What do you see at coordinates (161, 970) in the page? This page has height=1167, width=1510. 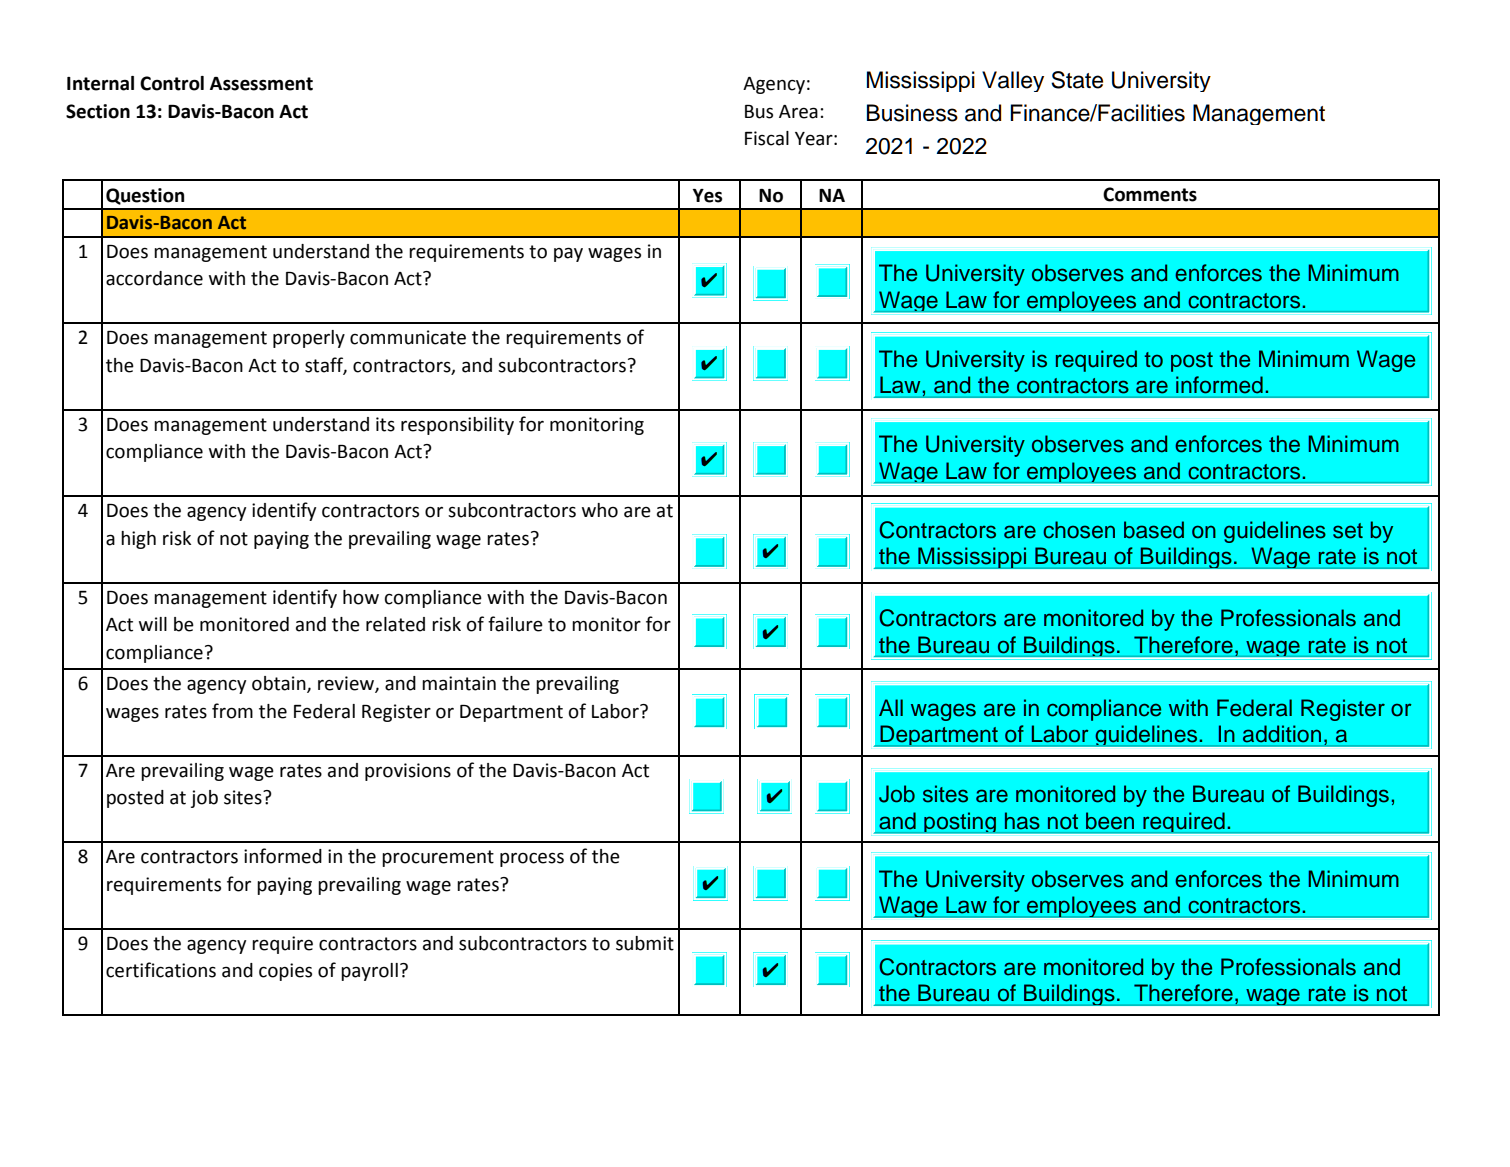 I see `certifications` at bounding box center [161, 970].
